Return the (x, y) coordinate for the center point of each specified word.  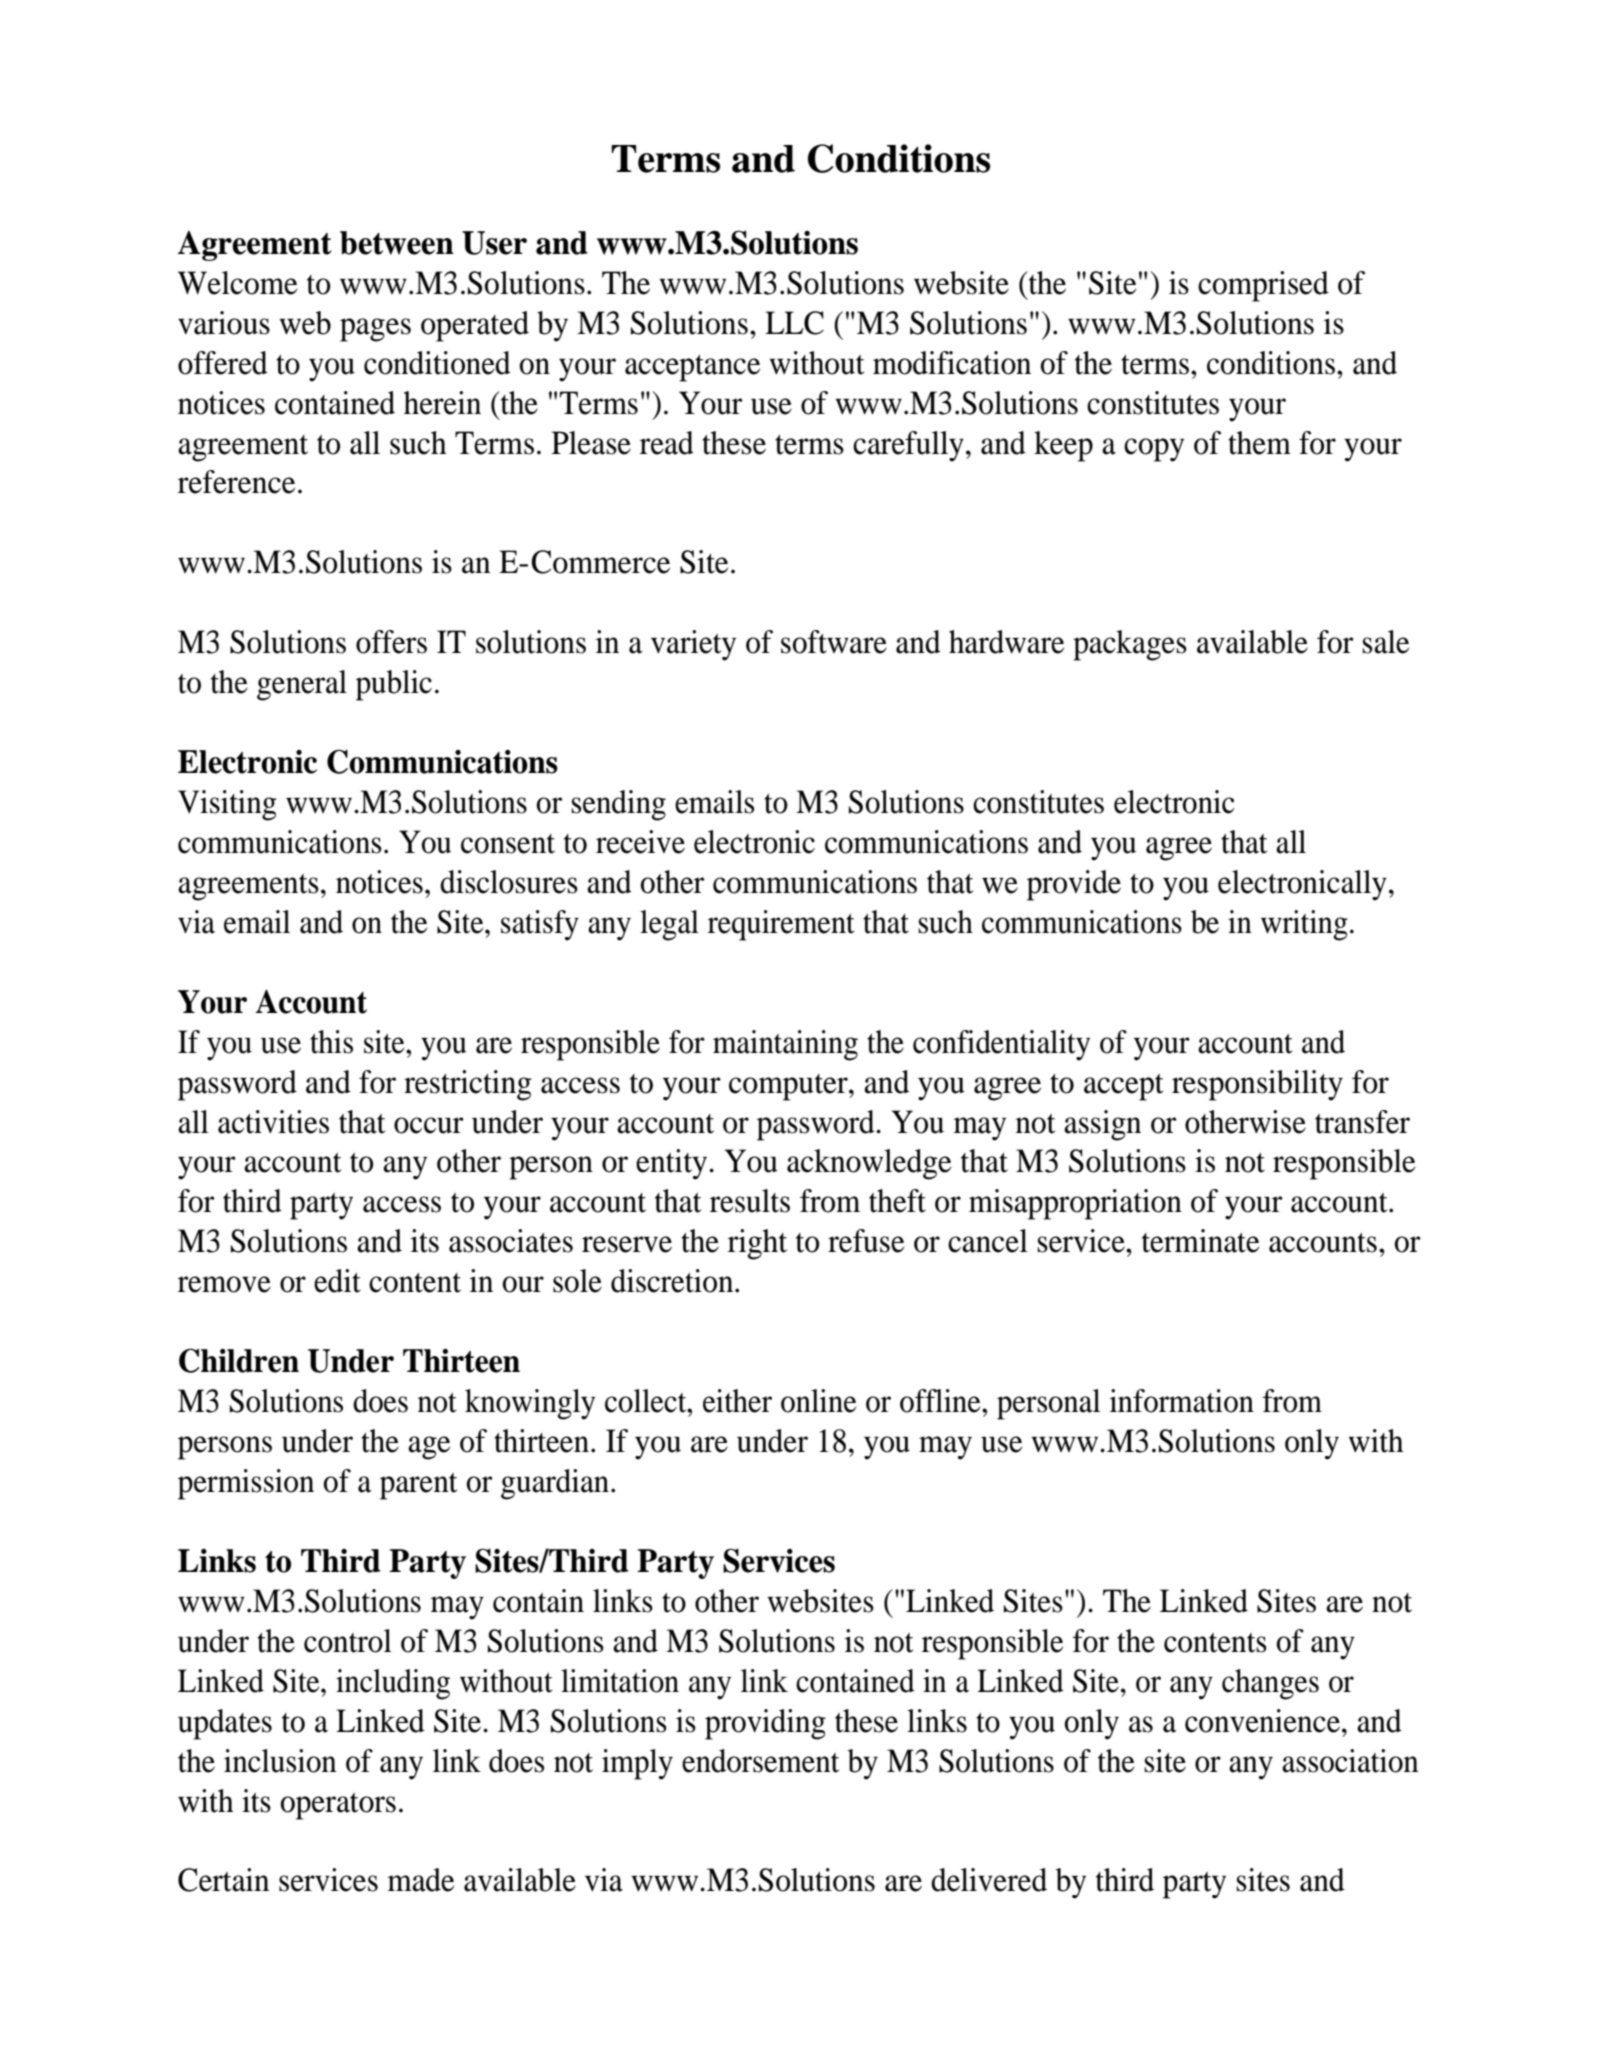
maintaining (785, 1045)
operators (338, 1806)
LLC (794, 323)
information (1182, 1401)
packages (1130, 645)
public (394, 685)
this (331, 1042)
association (1350, 1761)
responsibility (1257, 1085)
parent (418, 1486)
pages (375, 330)
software (834, 642)
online (818, 1401)
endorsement (760, 1761)
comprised (1263, 286)
